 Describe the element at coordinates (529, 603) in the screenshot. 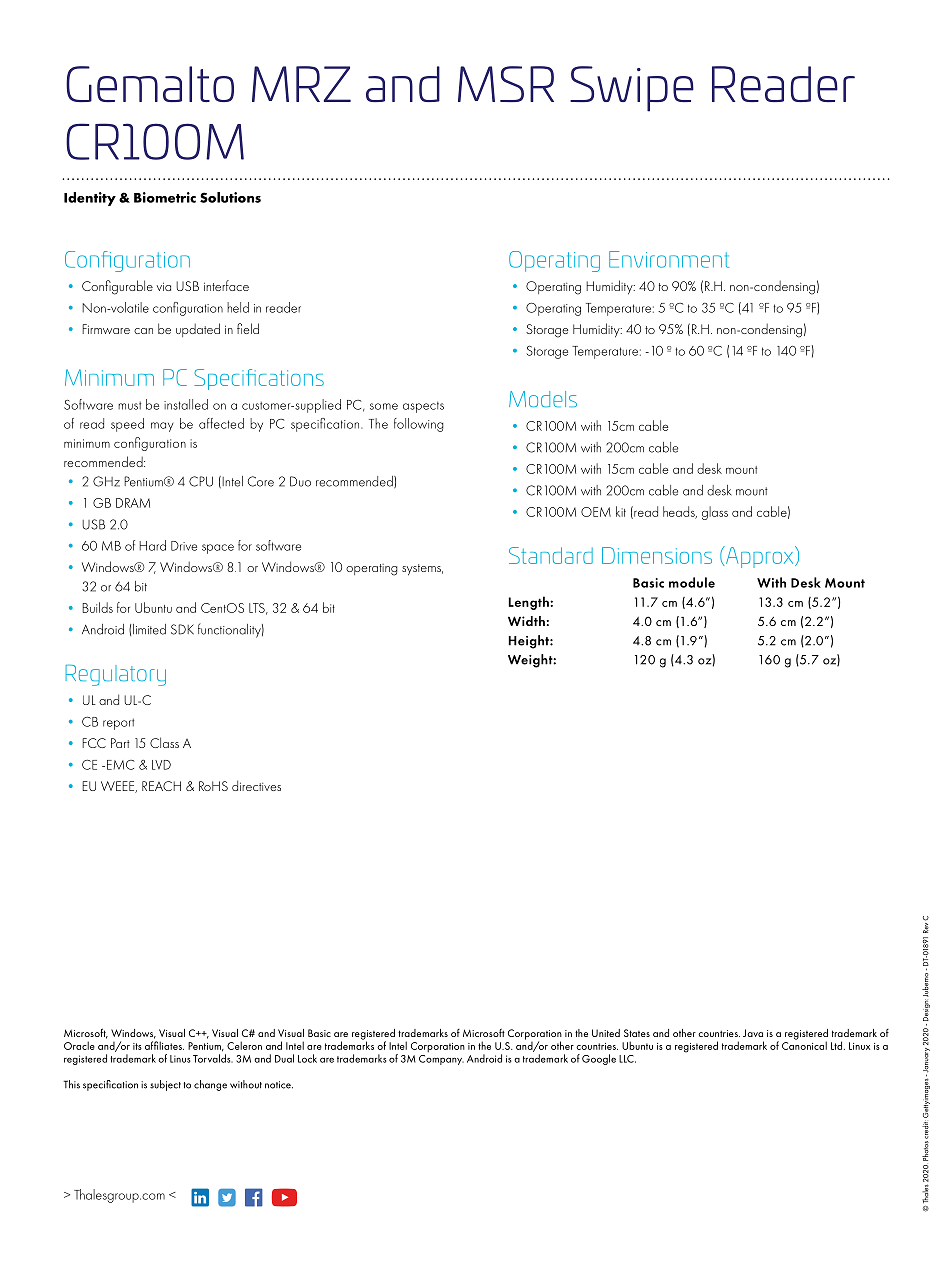

I see `Length` at that location.
